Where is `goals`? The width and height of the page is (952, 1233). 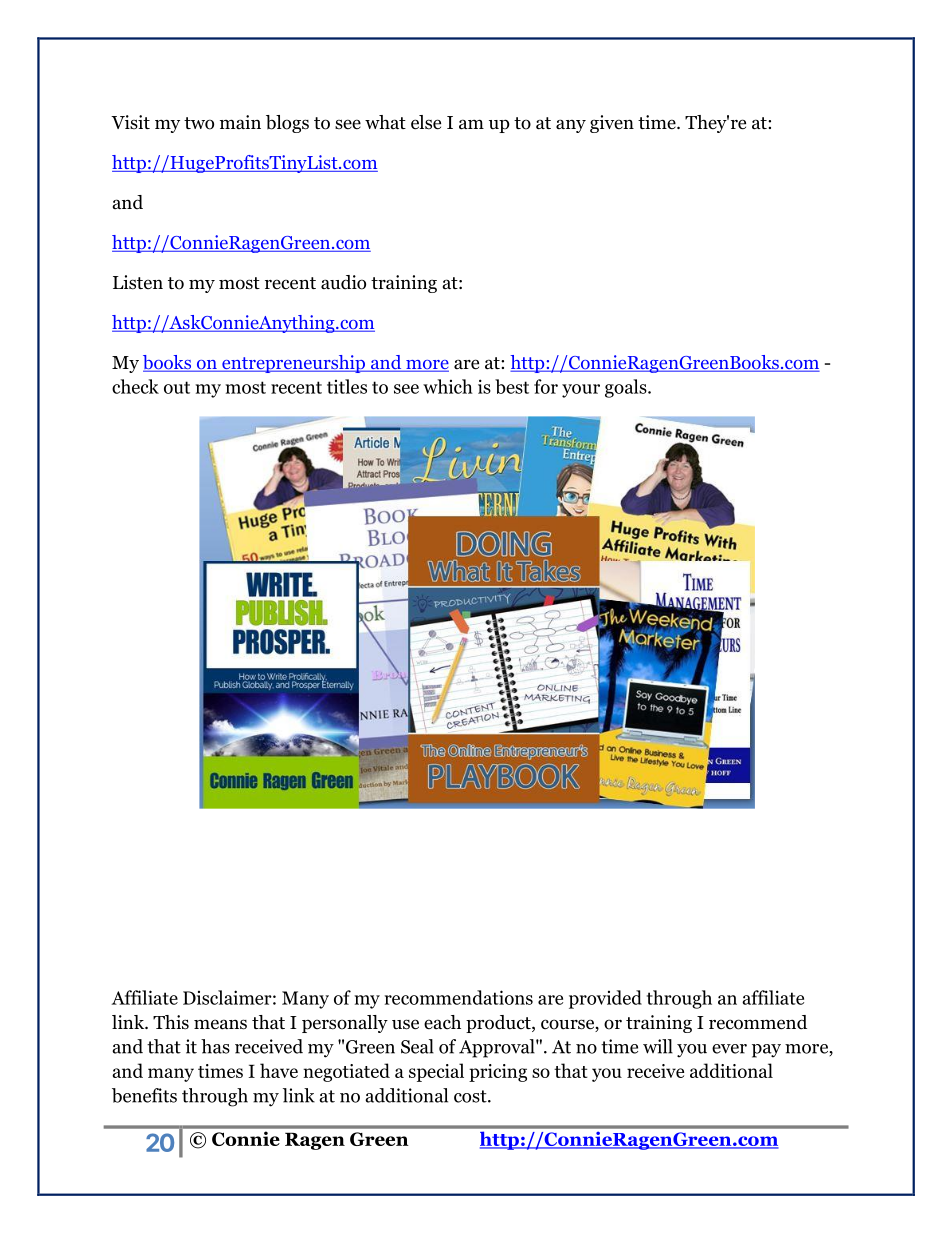
goals is located at coordinates (627, 388).
